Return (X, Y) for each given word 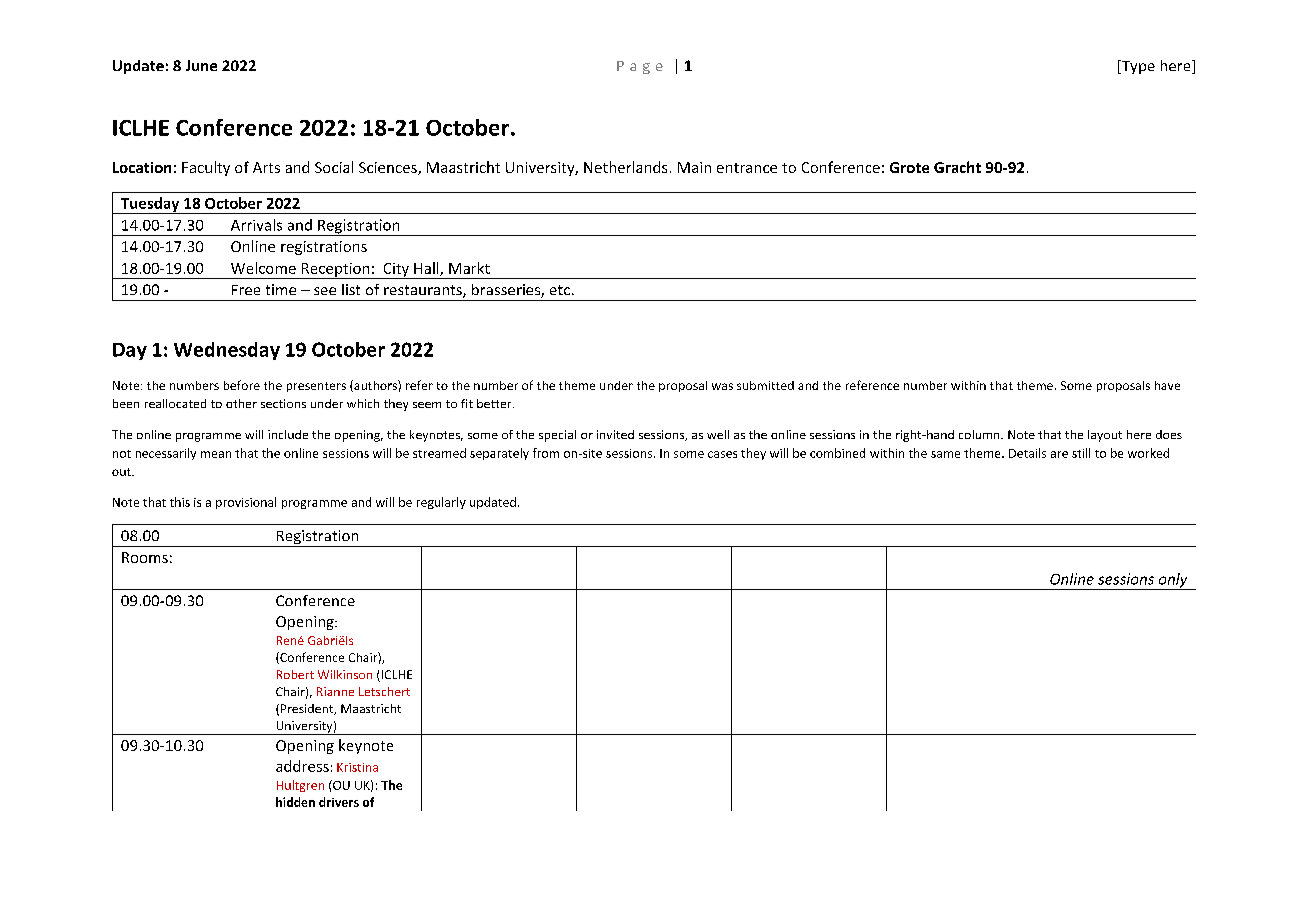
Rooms (145, 557)
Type (1137, 67)
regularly (441, 503)
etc (560, 290)
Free (246, 290)
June (201, 65)
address (302, 766)
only (1173, 581)
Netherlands (625, 167)
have (1167, 385)
